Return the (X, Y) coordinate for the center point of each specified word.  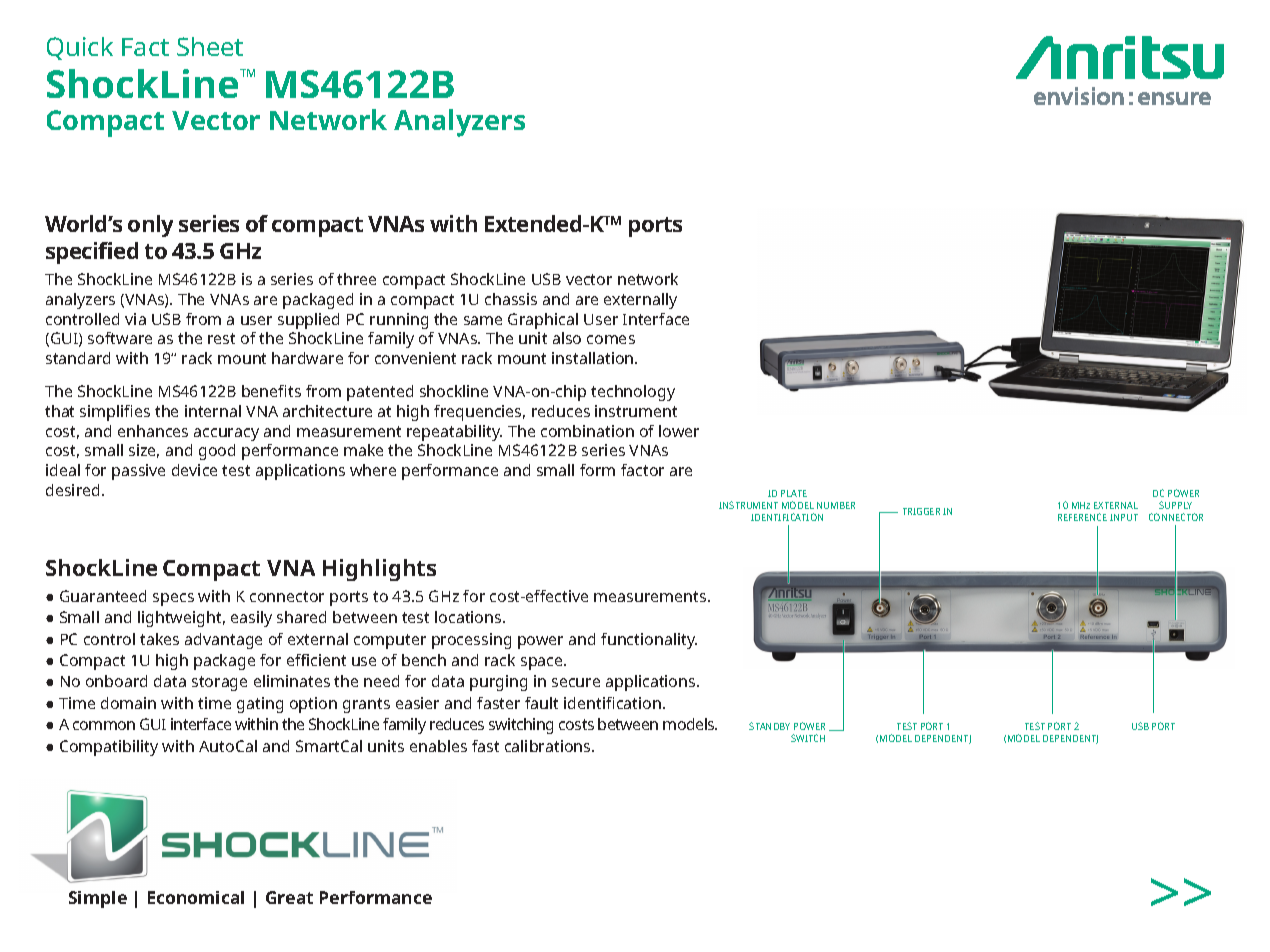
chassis (511, 299)
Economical (196, 897)
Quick (80, 48)
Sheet (210, 46)
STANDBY (769, 726)
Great (289, 897)
